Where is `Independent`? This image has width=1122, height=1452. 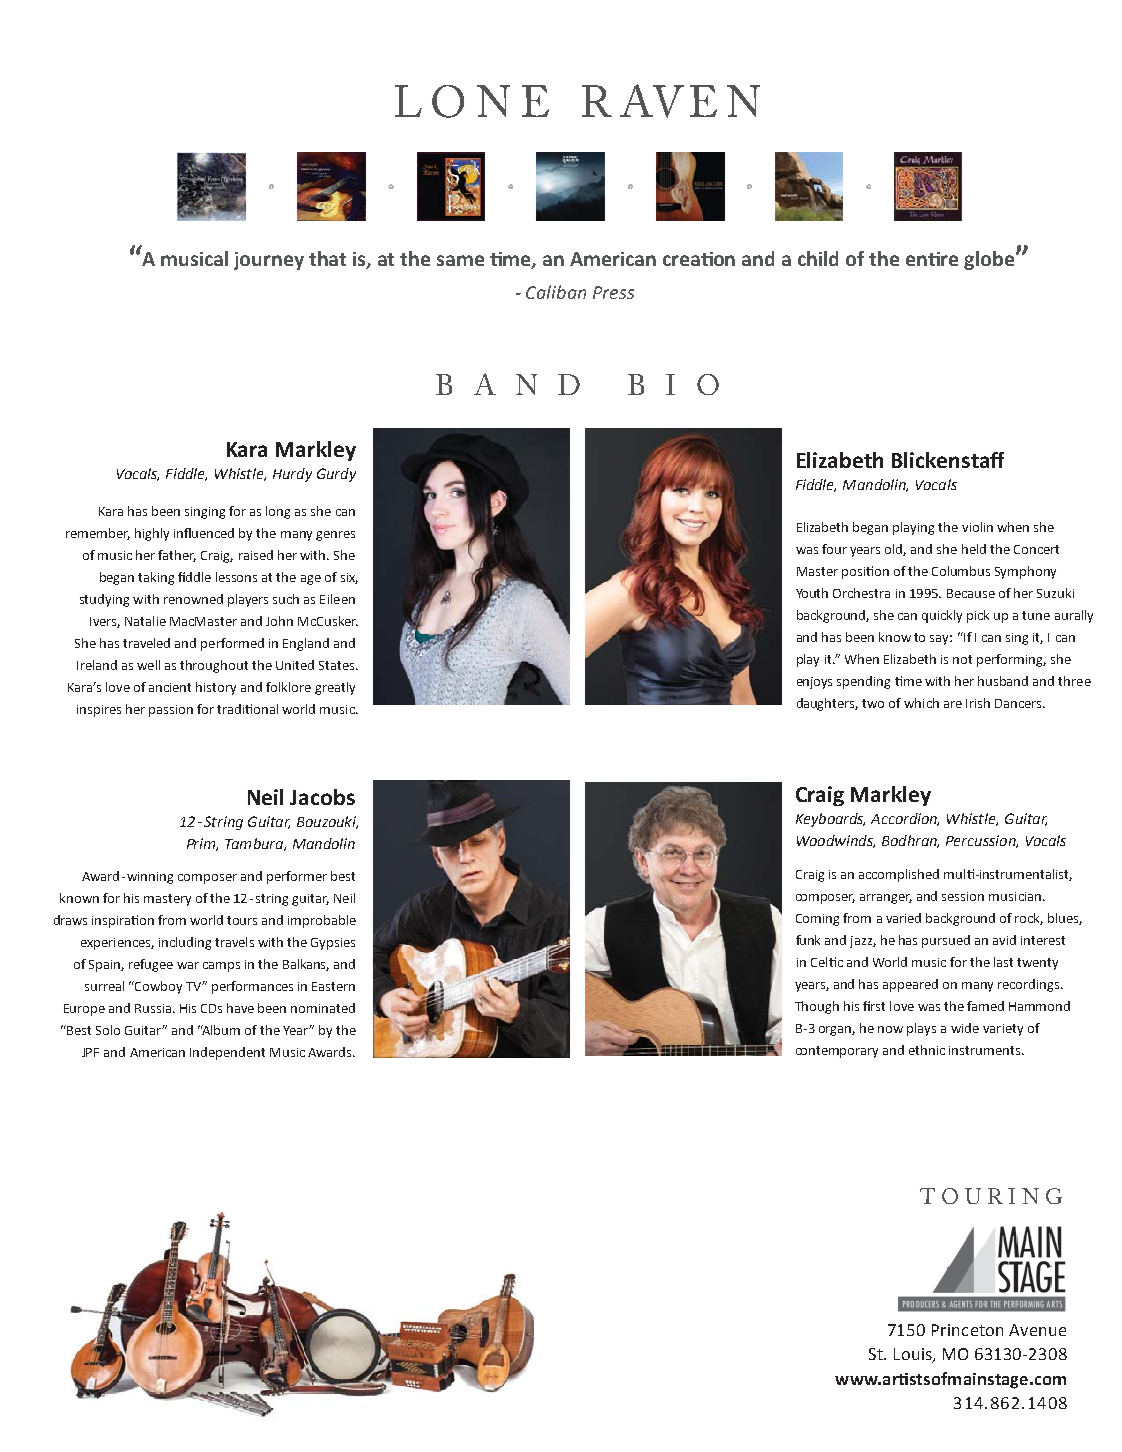
Independent is located at coordinates (227, 1053).
